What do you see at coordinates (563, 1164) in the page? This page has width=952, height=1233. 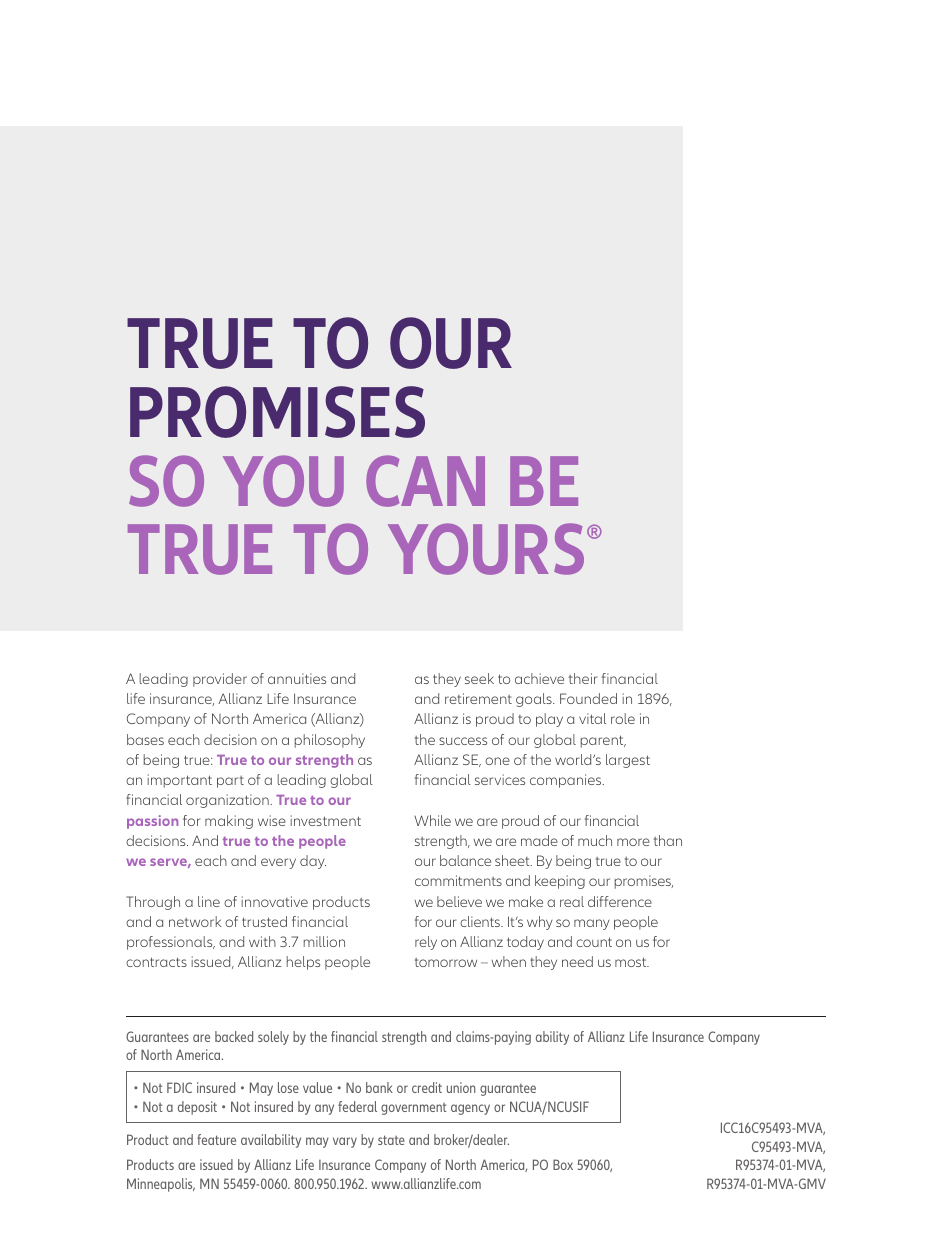 I see `Box` at bounding box center [563, 1164].
